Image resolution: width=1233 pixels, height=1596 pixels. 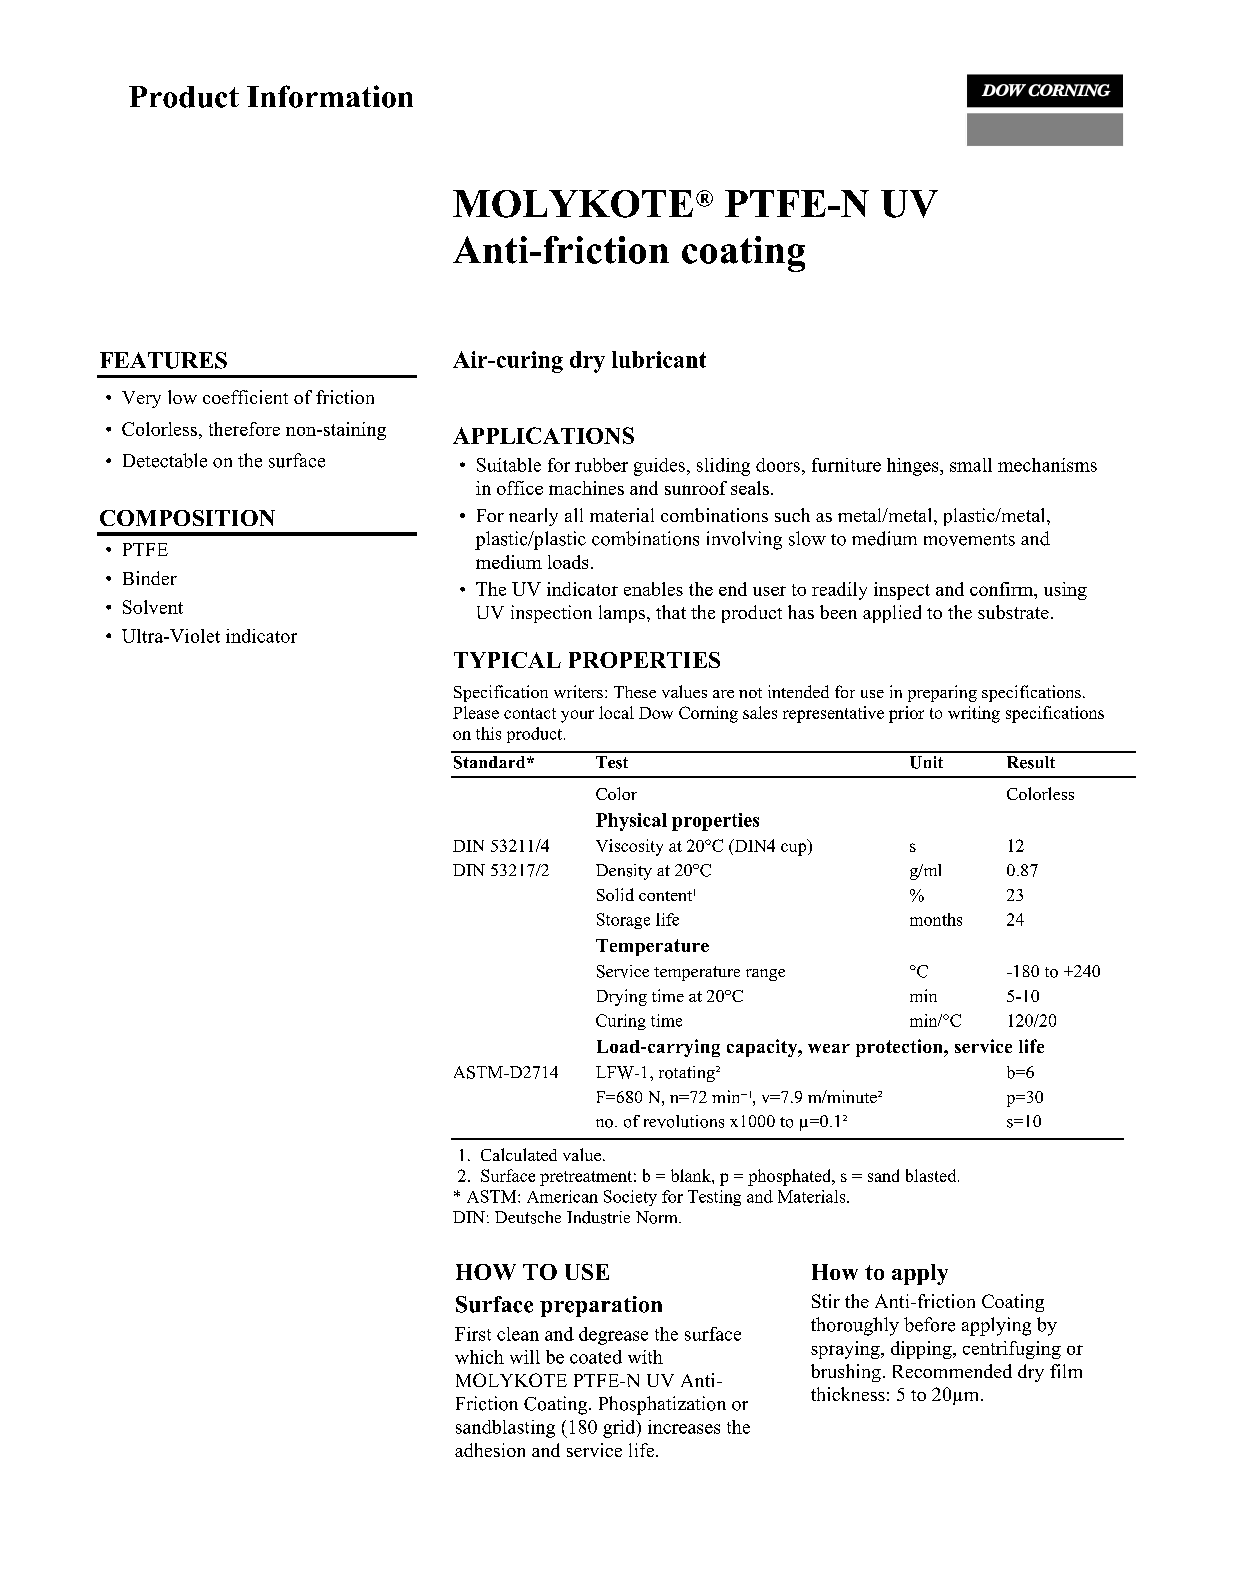 I want to click on Physical, so click(x=631, y=822).
